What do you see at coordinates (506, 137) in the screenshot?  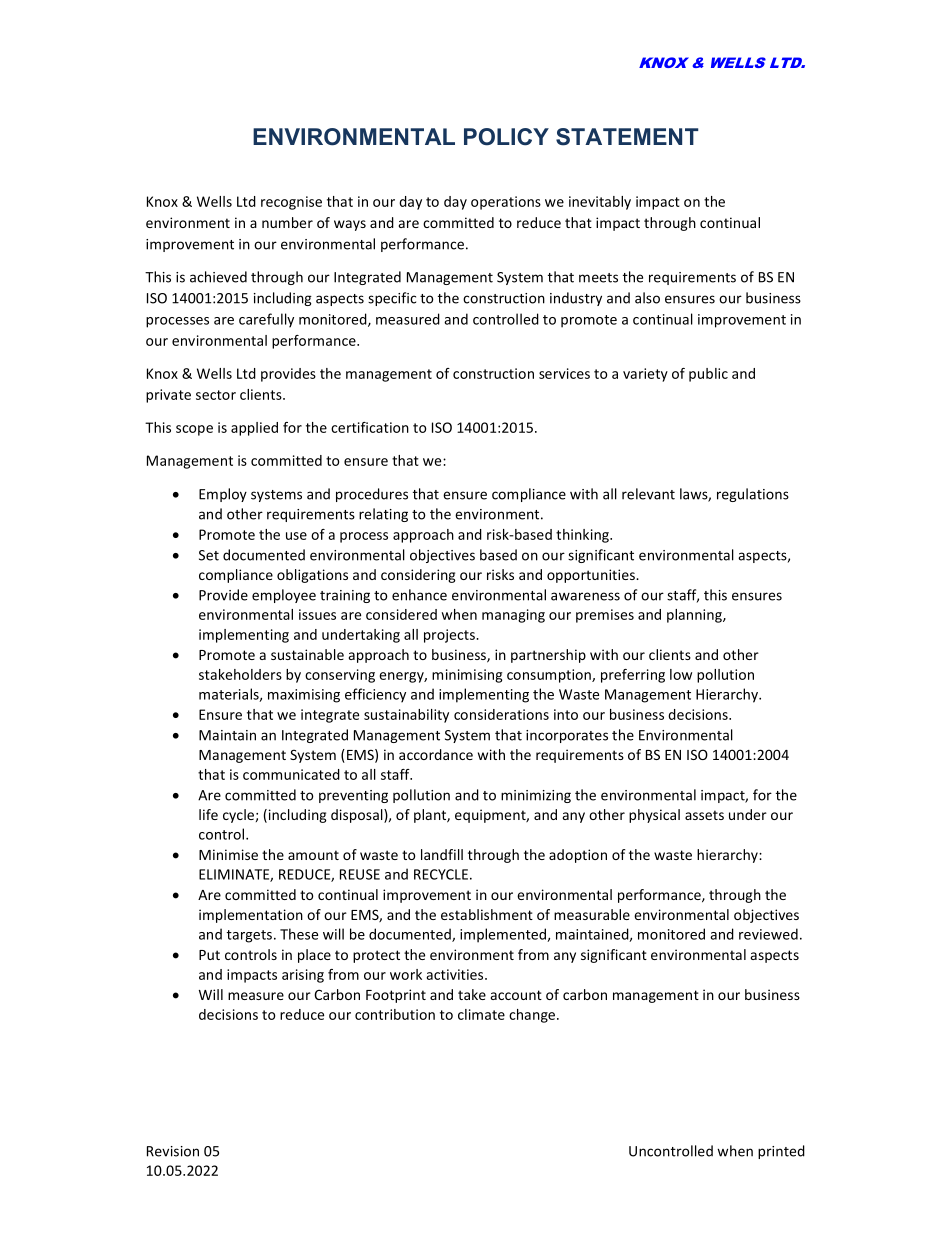 I see `POLICY` at bounding box center [506, 137].
